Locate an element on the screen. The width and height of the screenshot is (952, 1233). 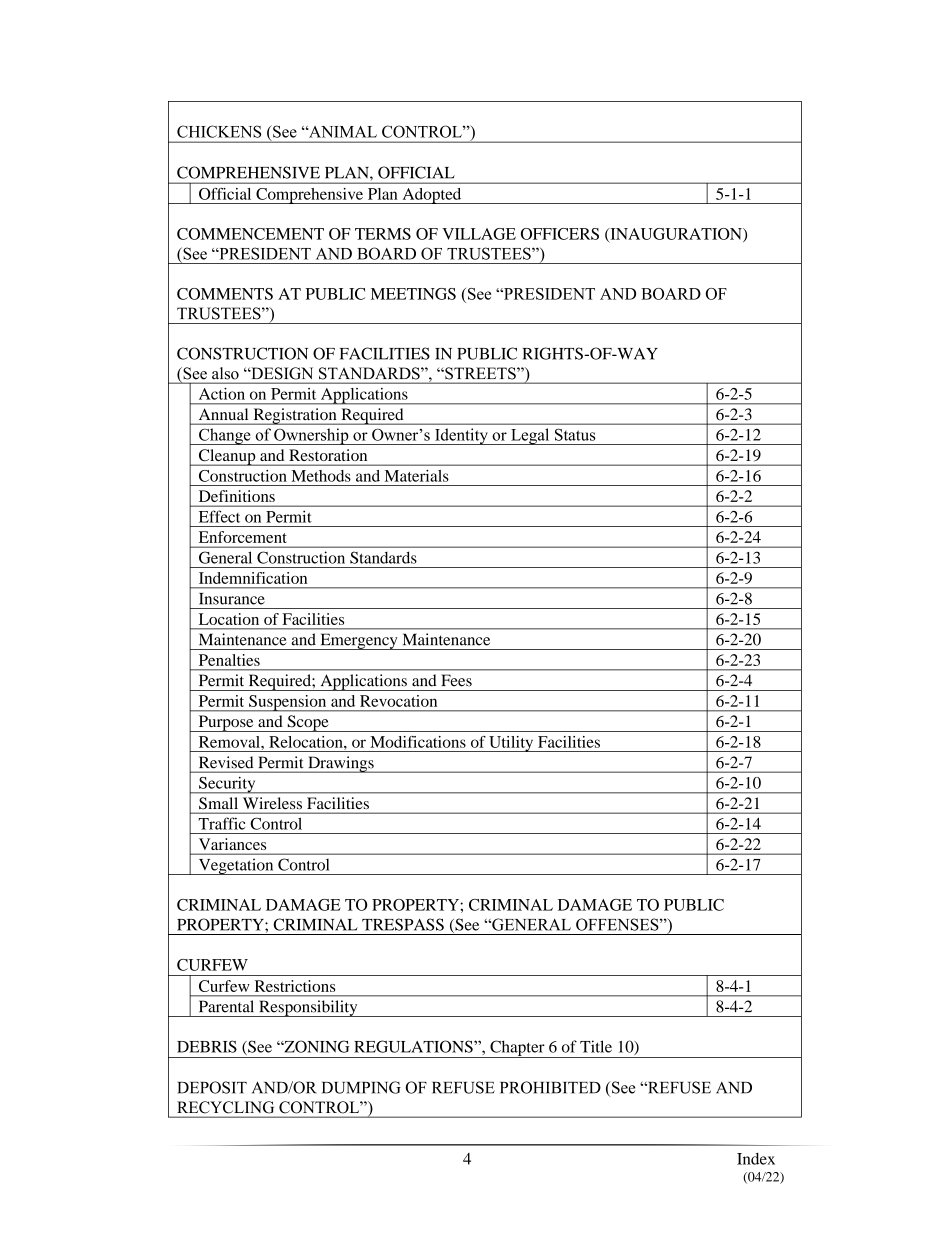
Utility is located at coordinates (511, 744).
